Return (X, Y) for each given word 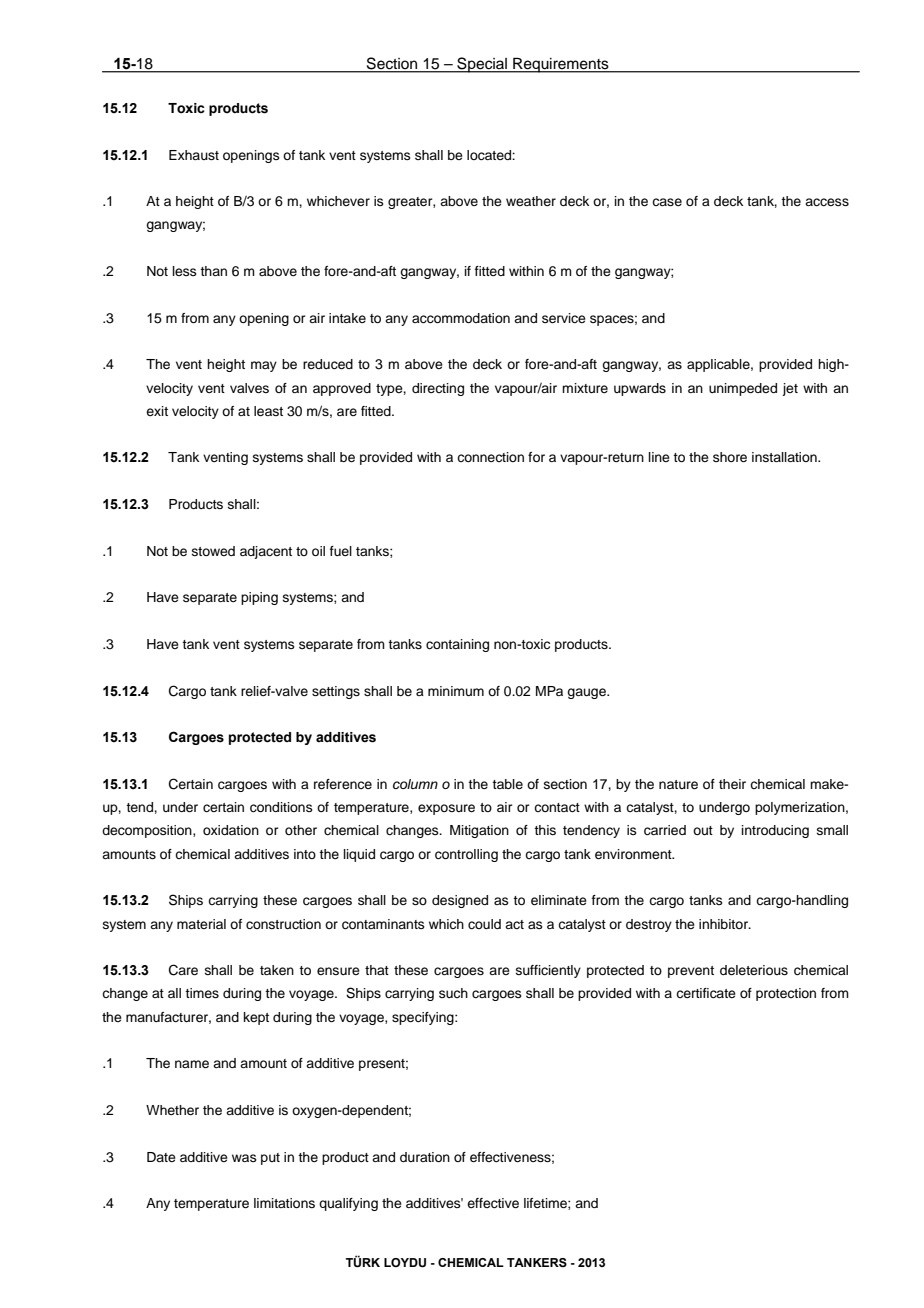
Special (482, 65)
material (201, 924)
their (732, 784)
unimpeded (743, 389)
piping (259, 598)
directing (438, 389)
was (244, 1158)
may (264, 366)
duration (425, 1157)
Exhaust (194, 155)
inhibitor (724, 924)
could (484, 924)
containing (457, 645)
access (827, 202)
